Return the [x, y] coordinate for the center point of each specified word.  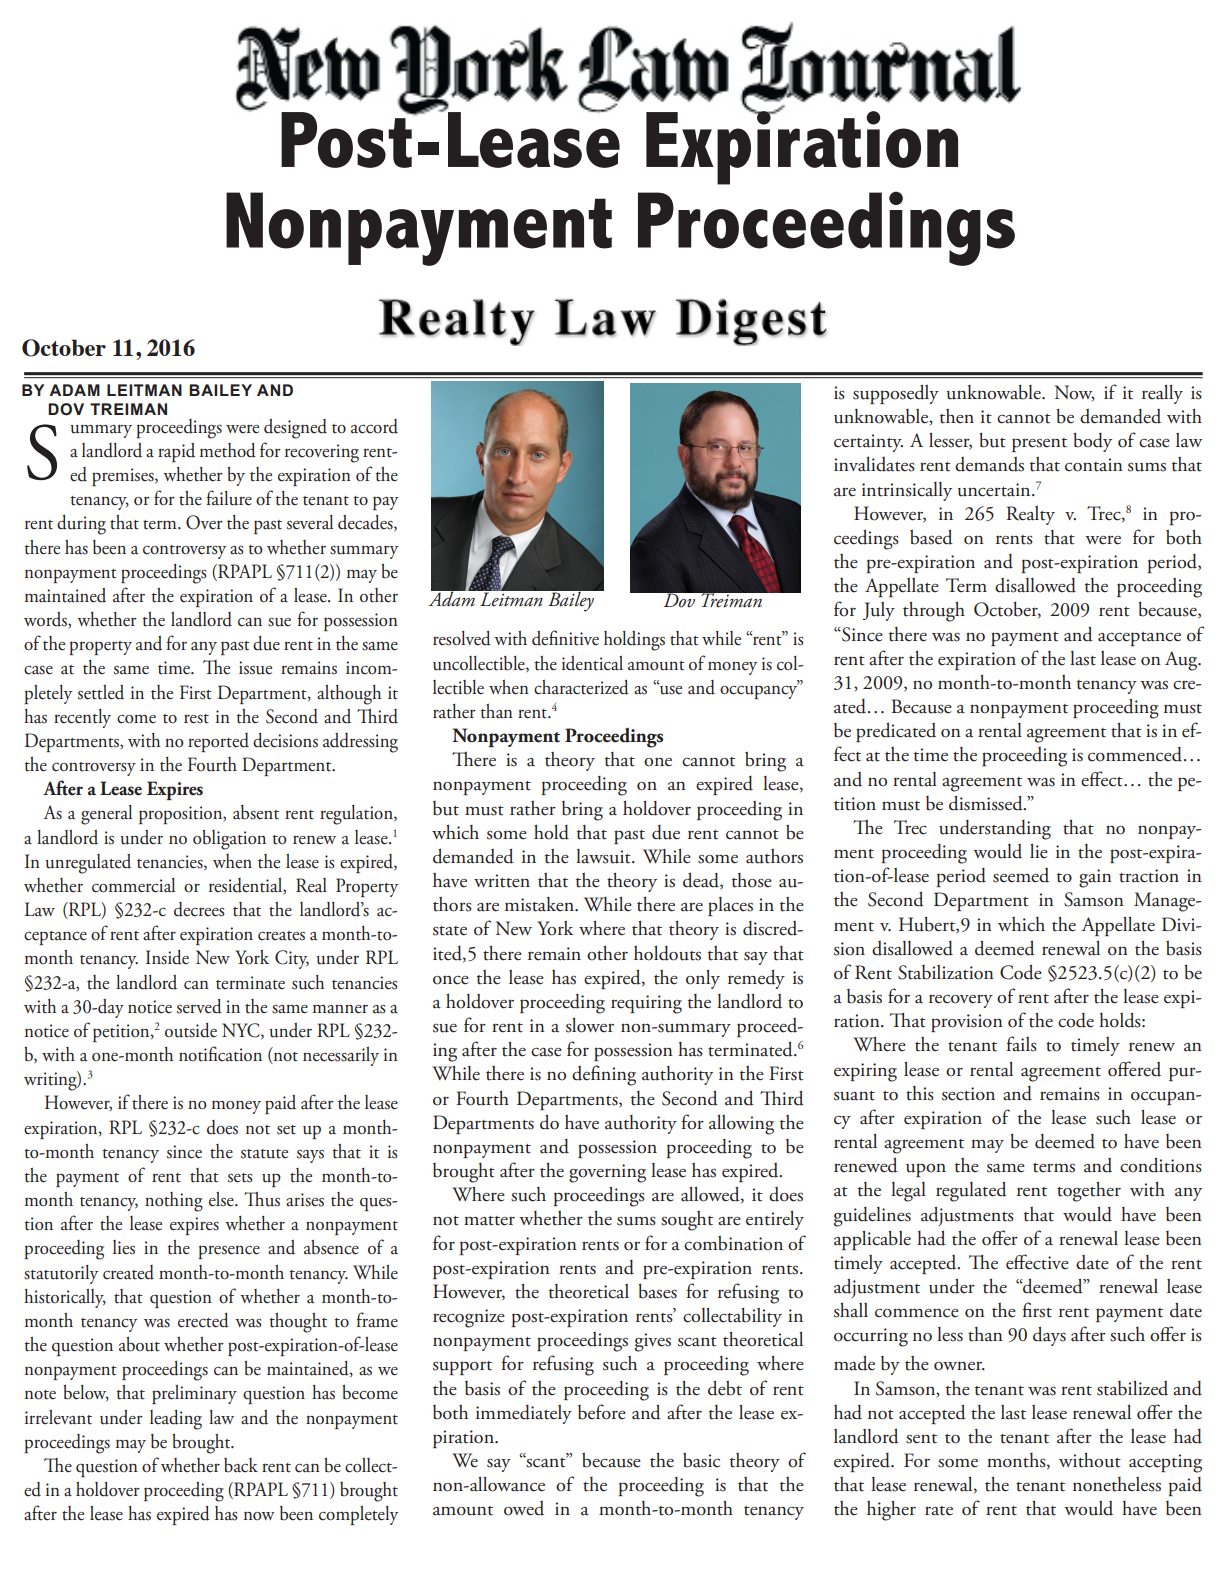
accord [374, 426]
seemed [1021, 875]
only [703, 979]
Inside [167, 957]
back [241, 1465]
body [1092, 442]
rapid [176, 452]
